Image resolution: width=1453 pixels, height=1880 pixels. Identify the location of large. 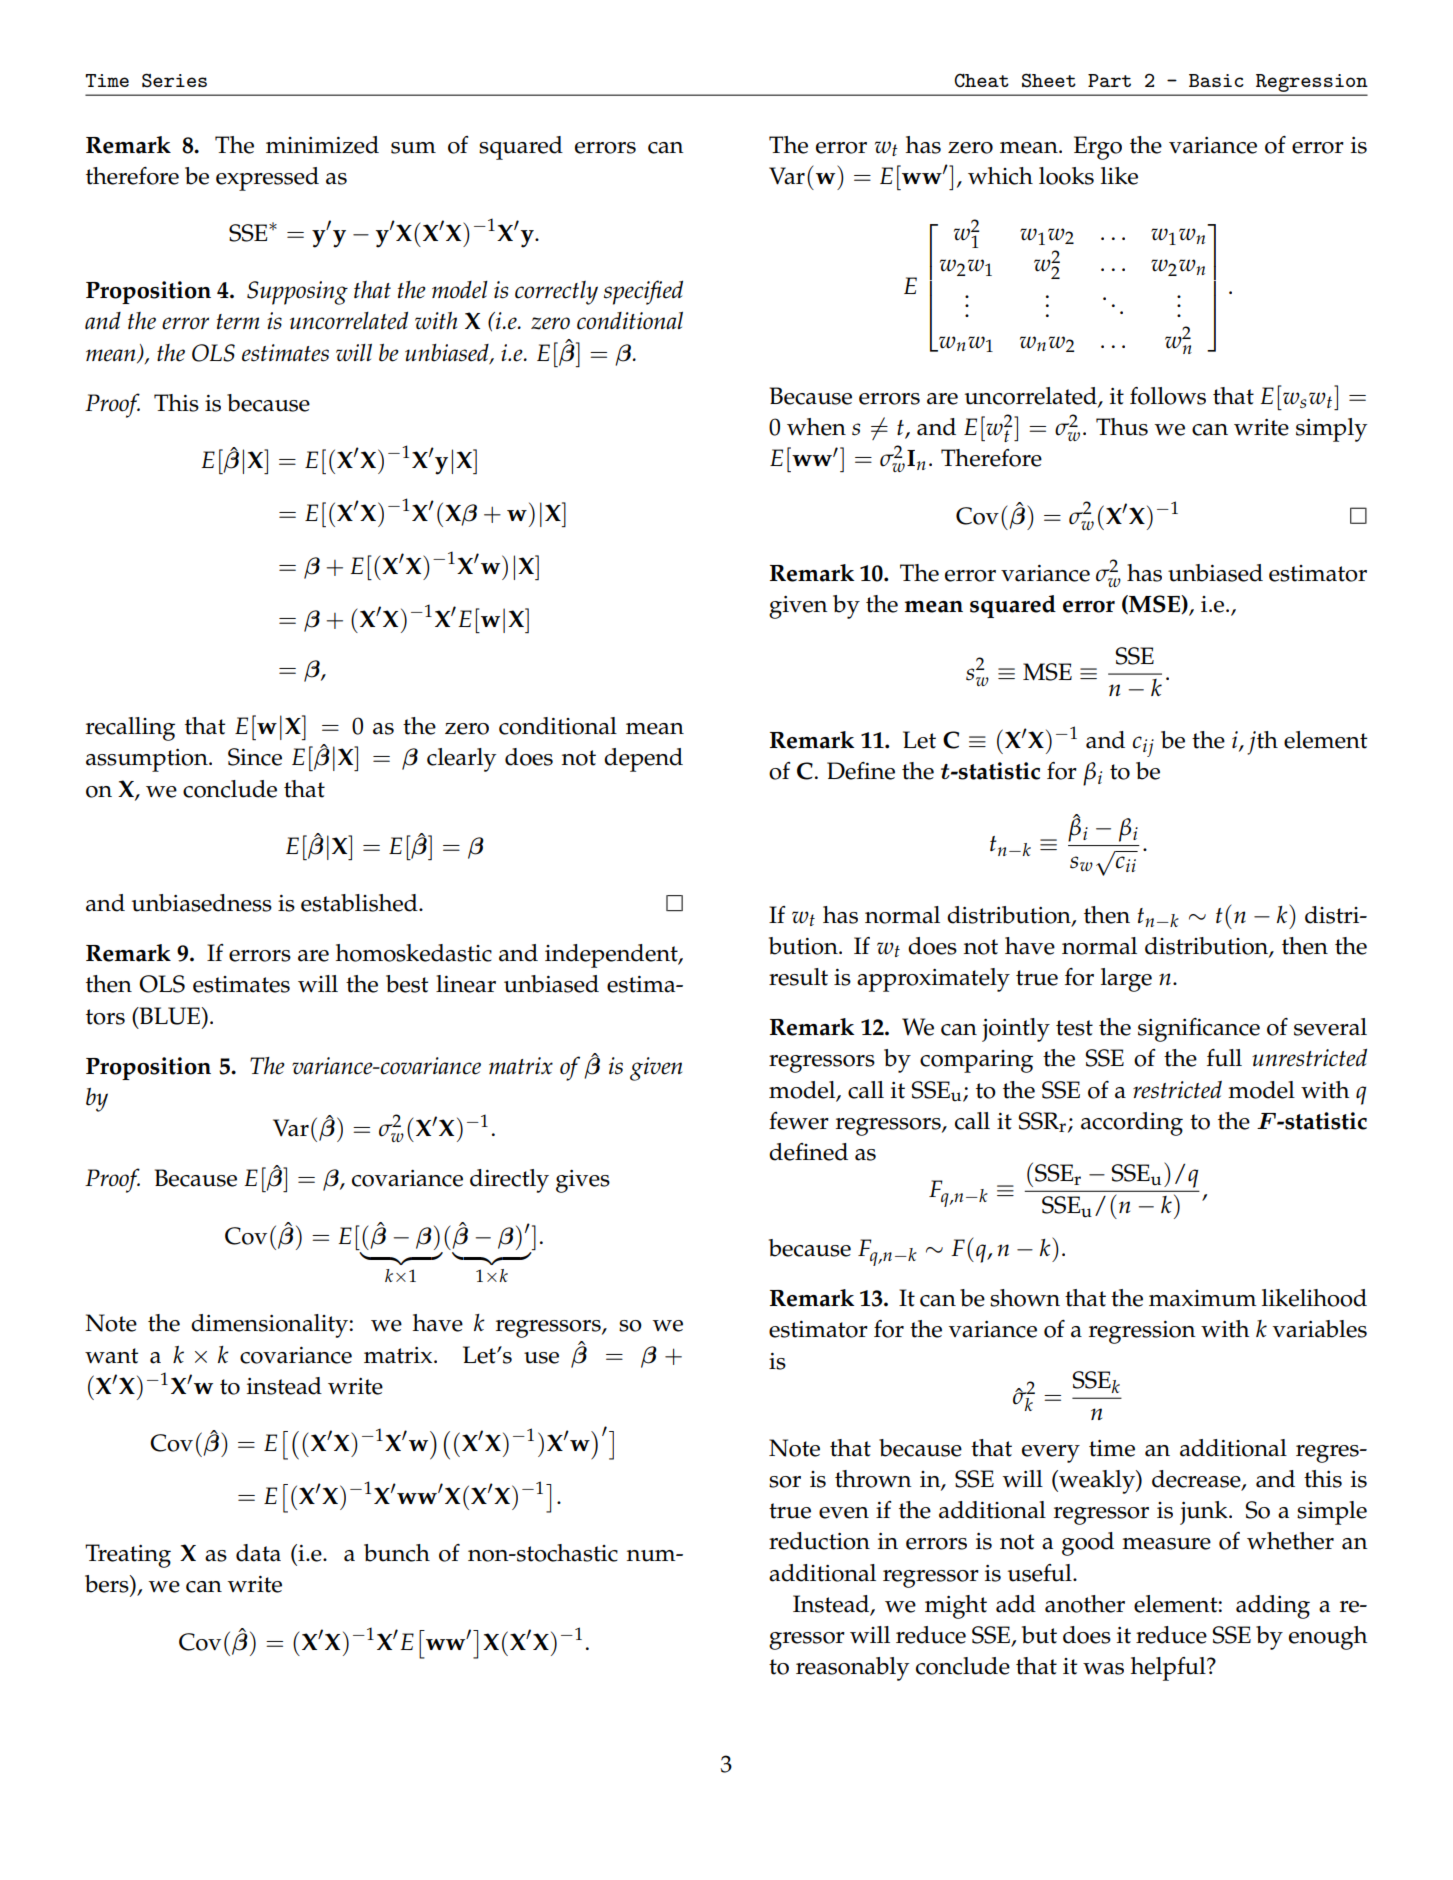
(1126, 980).
